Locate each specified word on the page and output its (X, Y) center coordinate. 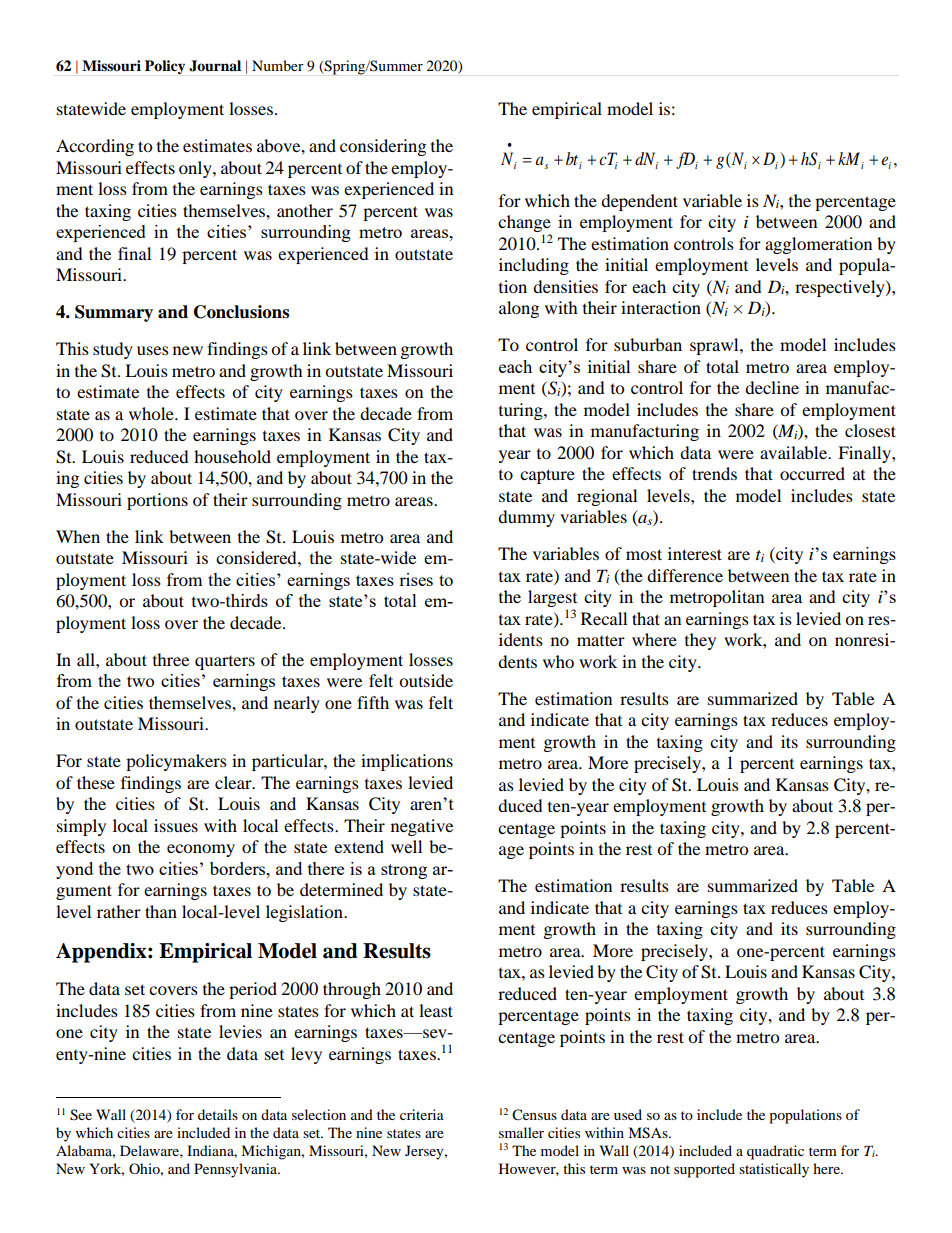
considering (383, 147)
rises (416, 579)
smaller (521, 1132)
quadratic (775, 1152)
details (218, 1114)
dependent (639, 202)
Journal (215, 66)
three (171, 659)
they (700, 641)
